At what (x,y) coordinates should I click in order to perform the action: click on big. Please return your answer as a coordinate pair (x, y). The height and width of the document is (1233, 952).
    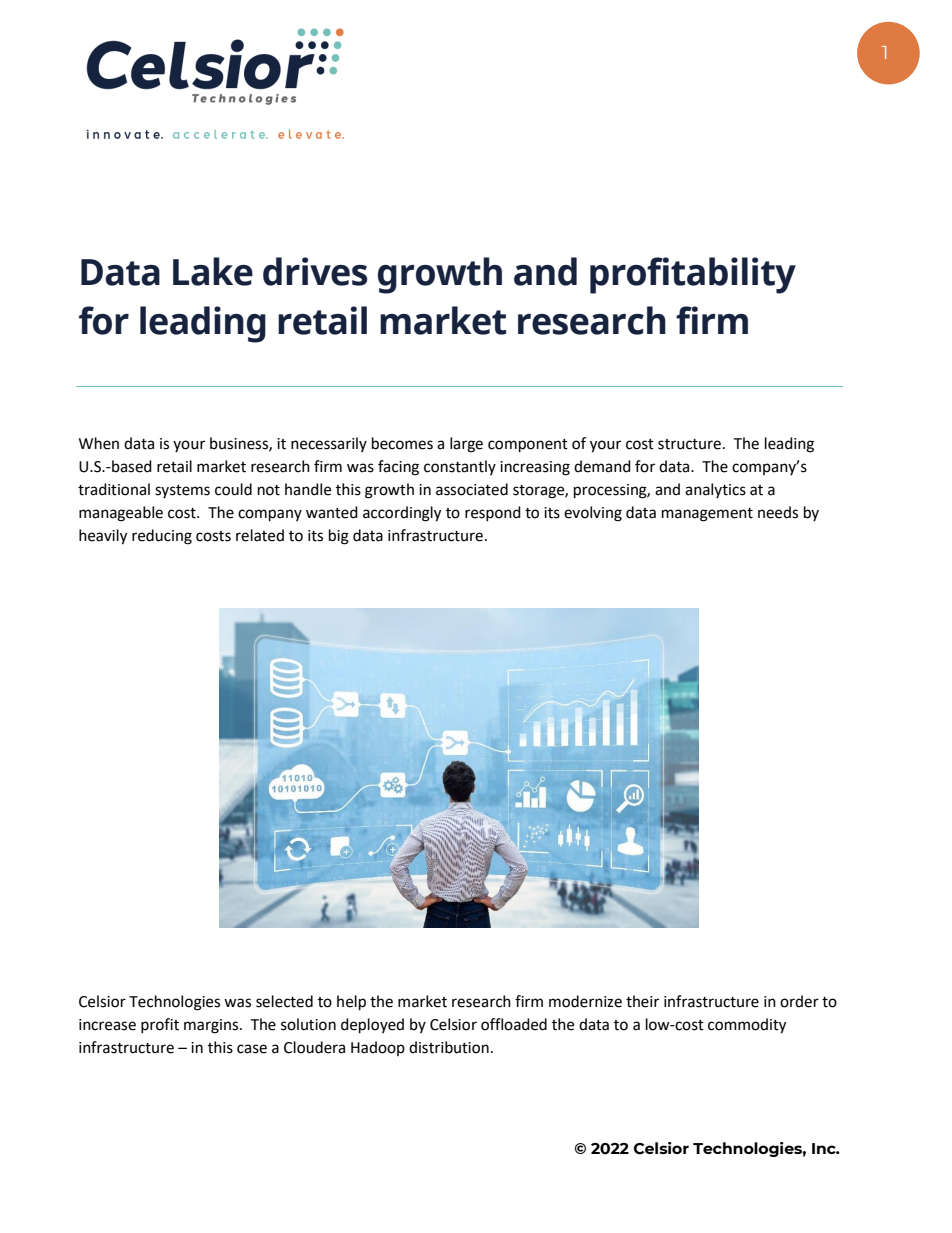
    Looking at the image, I should click on (339, 537).
